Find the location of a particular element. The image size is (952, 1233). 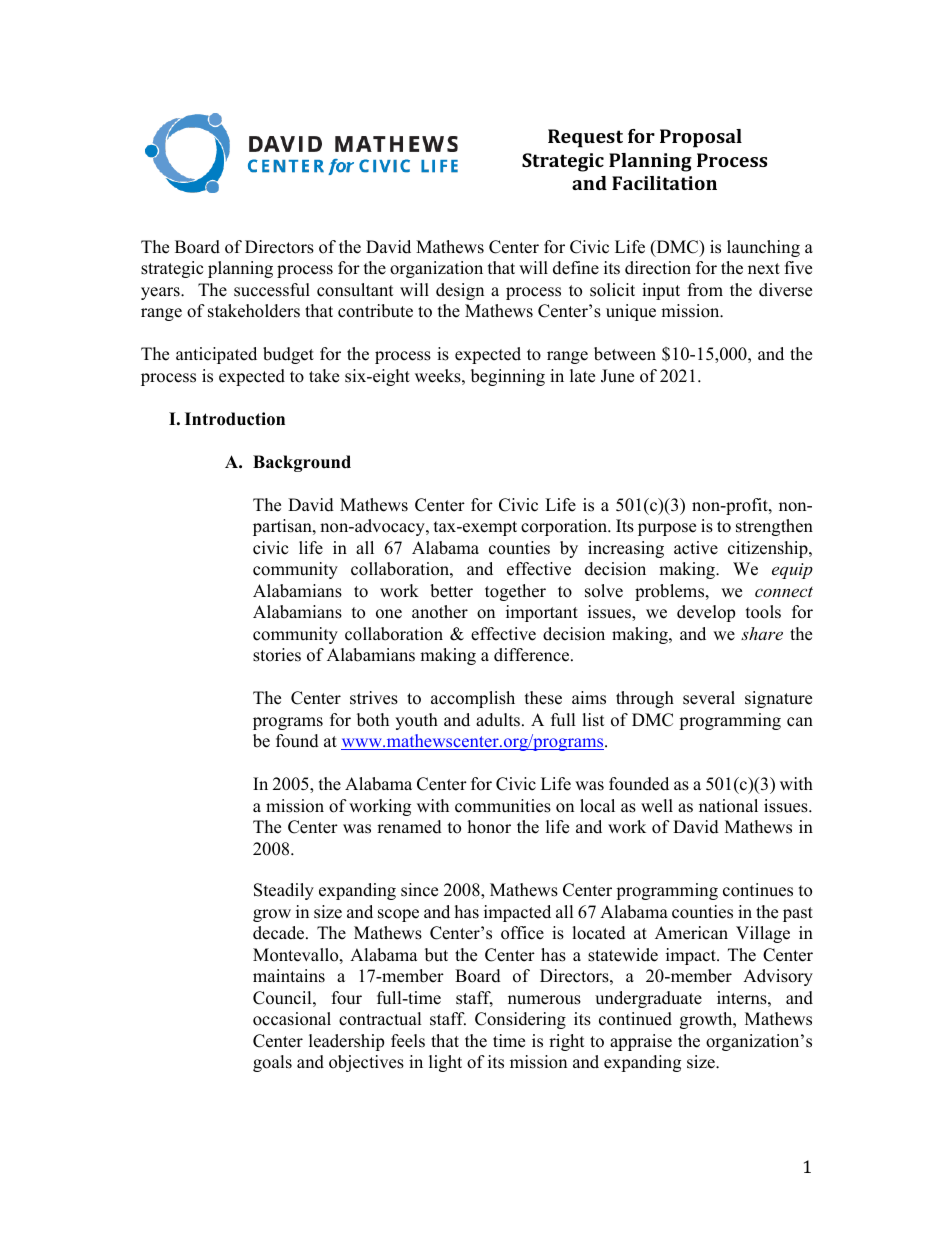

better is located at coordinates (451, 591).
